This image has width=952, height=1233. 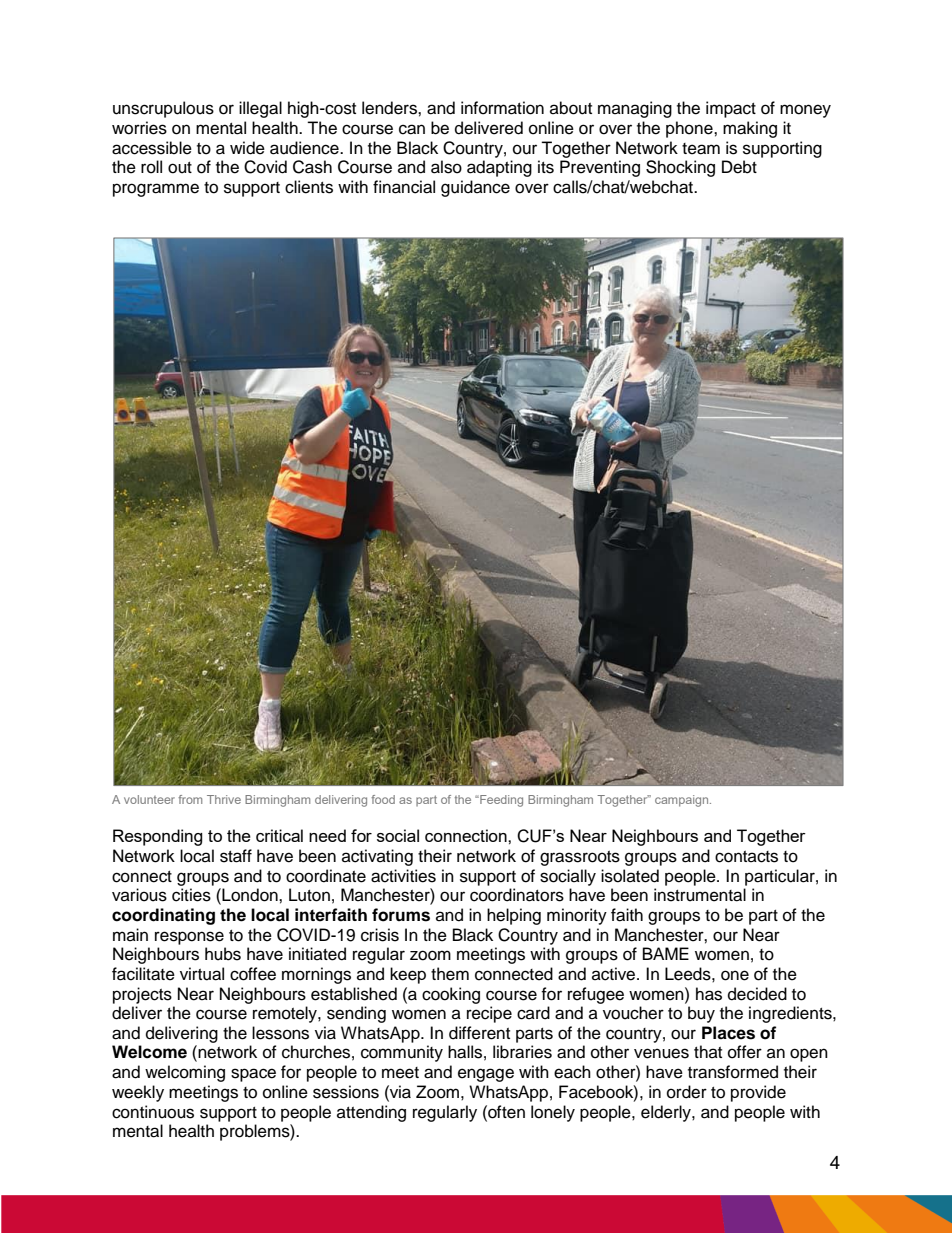 I want to click on wide, so click(x=247, y=148).
